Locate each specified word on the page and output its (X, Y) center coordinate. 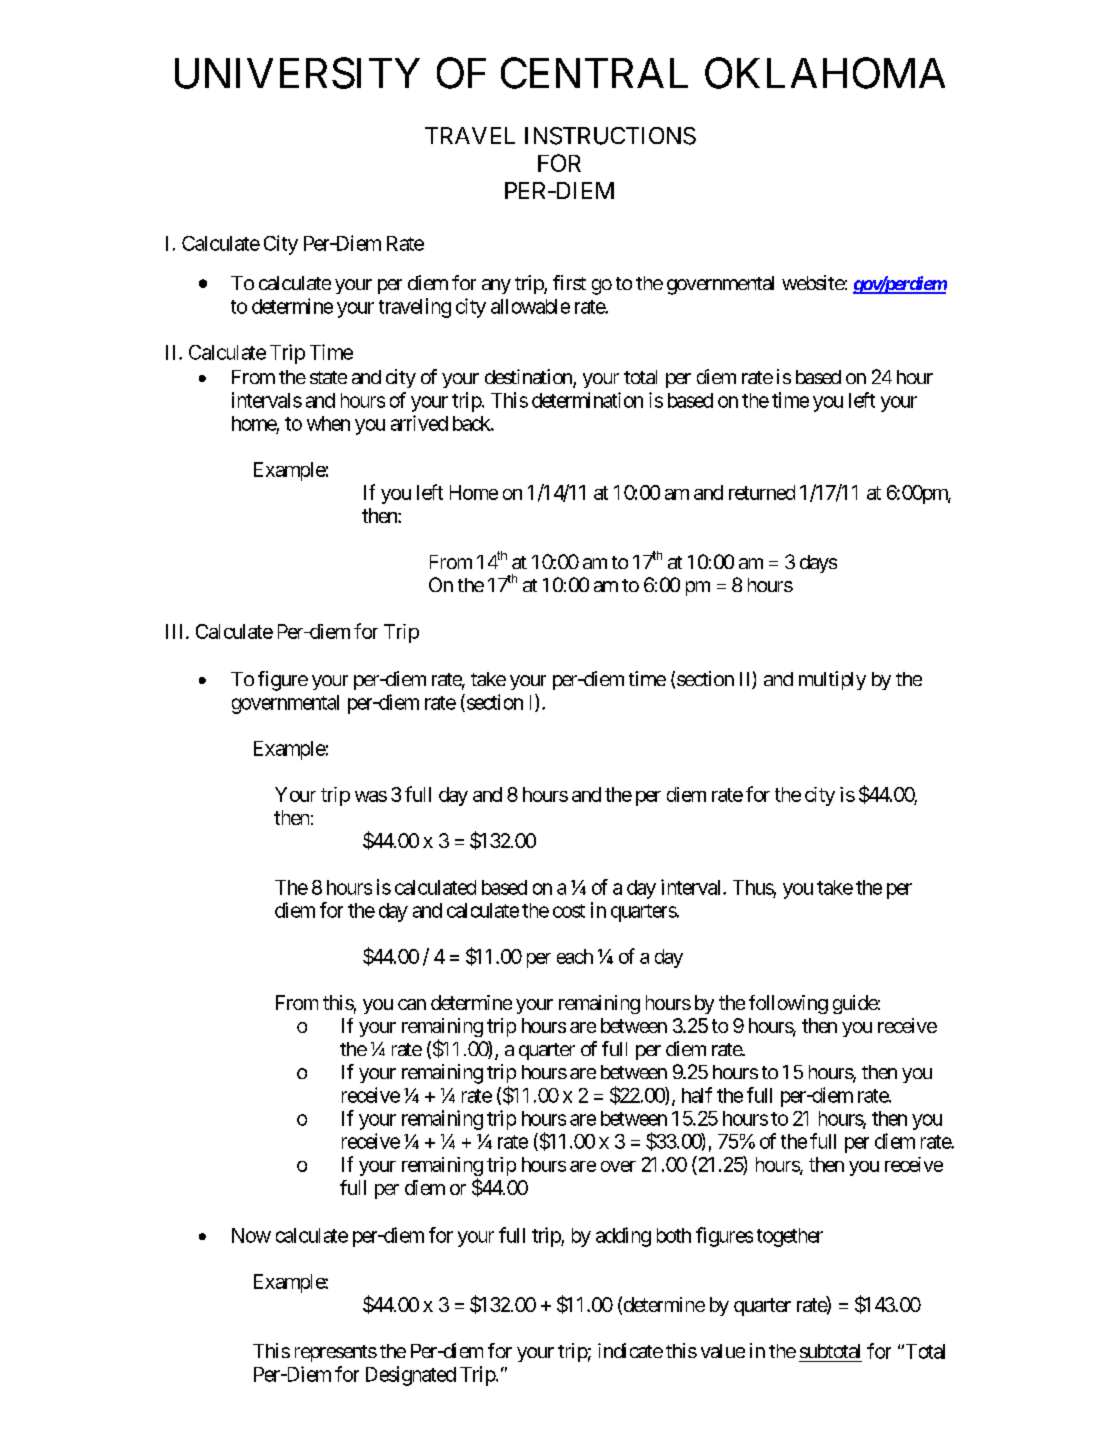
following (788, 1004)
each (575, 956)
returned (762, 492)
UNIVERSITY (297, 73)
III (176, 631)
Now (251, 1235)
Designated (411, 1376)
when (328, 423)
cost (569, 911)
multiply (832, 680)
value (723, 1351)
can (412, 1004)
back (472, 423)
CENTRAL (594, 73)
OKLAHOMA (825, 73)
